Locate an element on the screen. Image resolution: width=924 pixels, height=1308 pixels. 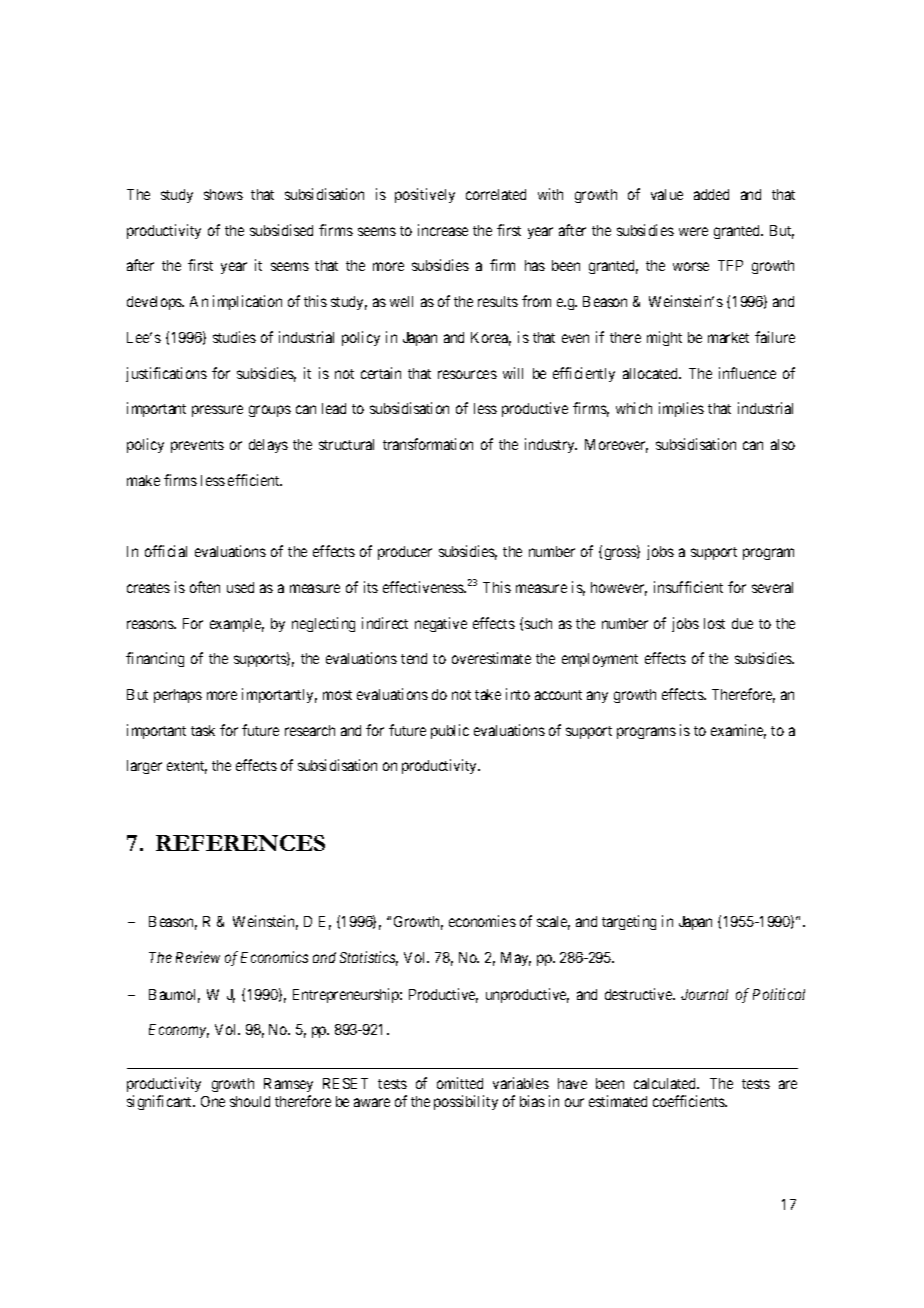
lost is located at coordinates (714, 623).
